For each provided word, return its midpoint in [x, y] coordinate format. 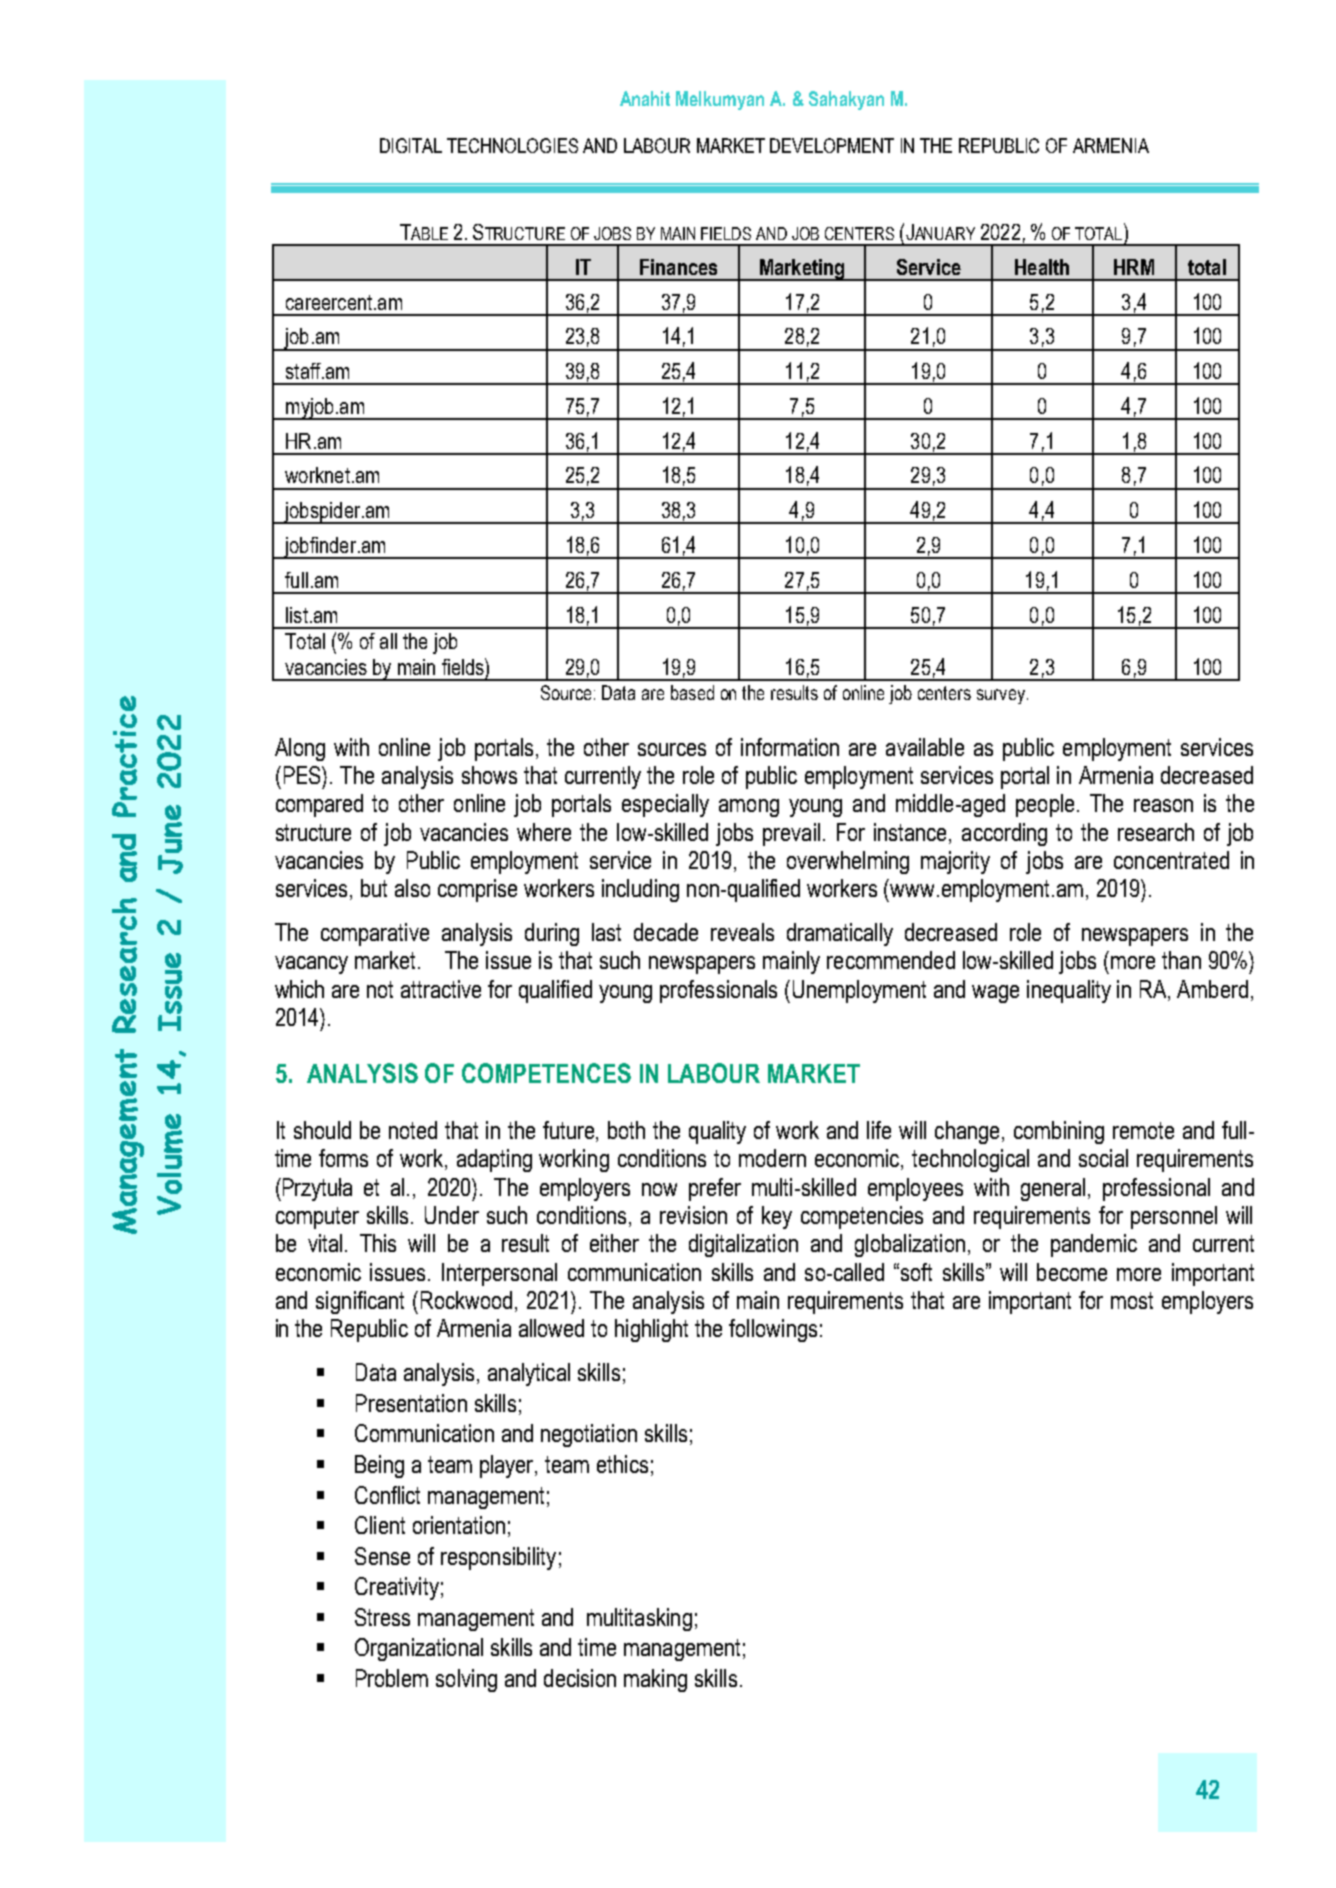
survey [1002, 696]
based [692, 692]
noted [413, 1130]
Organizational [419, 1649]
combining [1059, 1132]
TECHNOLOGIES [512, 145]
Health [1042, 267]
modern [772, 1158]
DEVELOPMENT [832, 145]
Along [300, 749]
